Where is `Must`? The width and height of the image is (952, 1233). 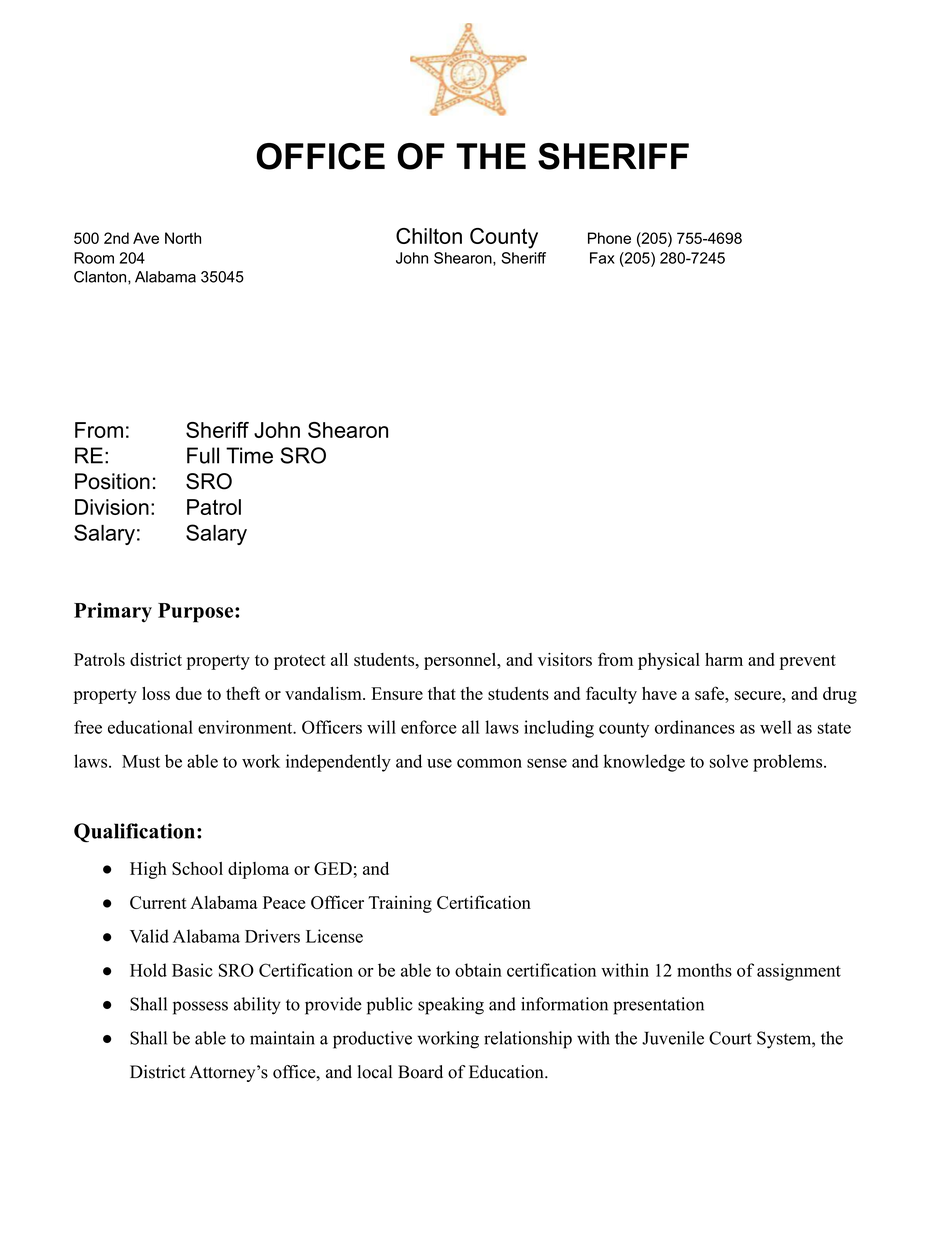 Must is located at coordinates (141, 761).
